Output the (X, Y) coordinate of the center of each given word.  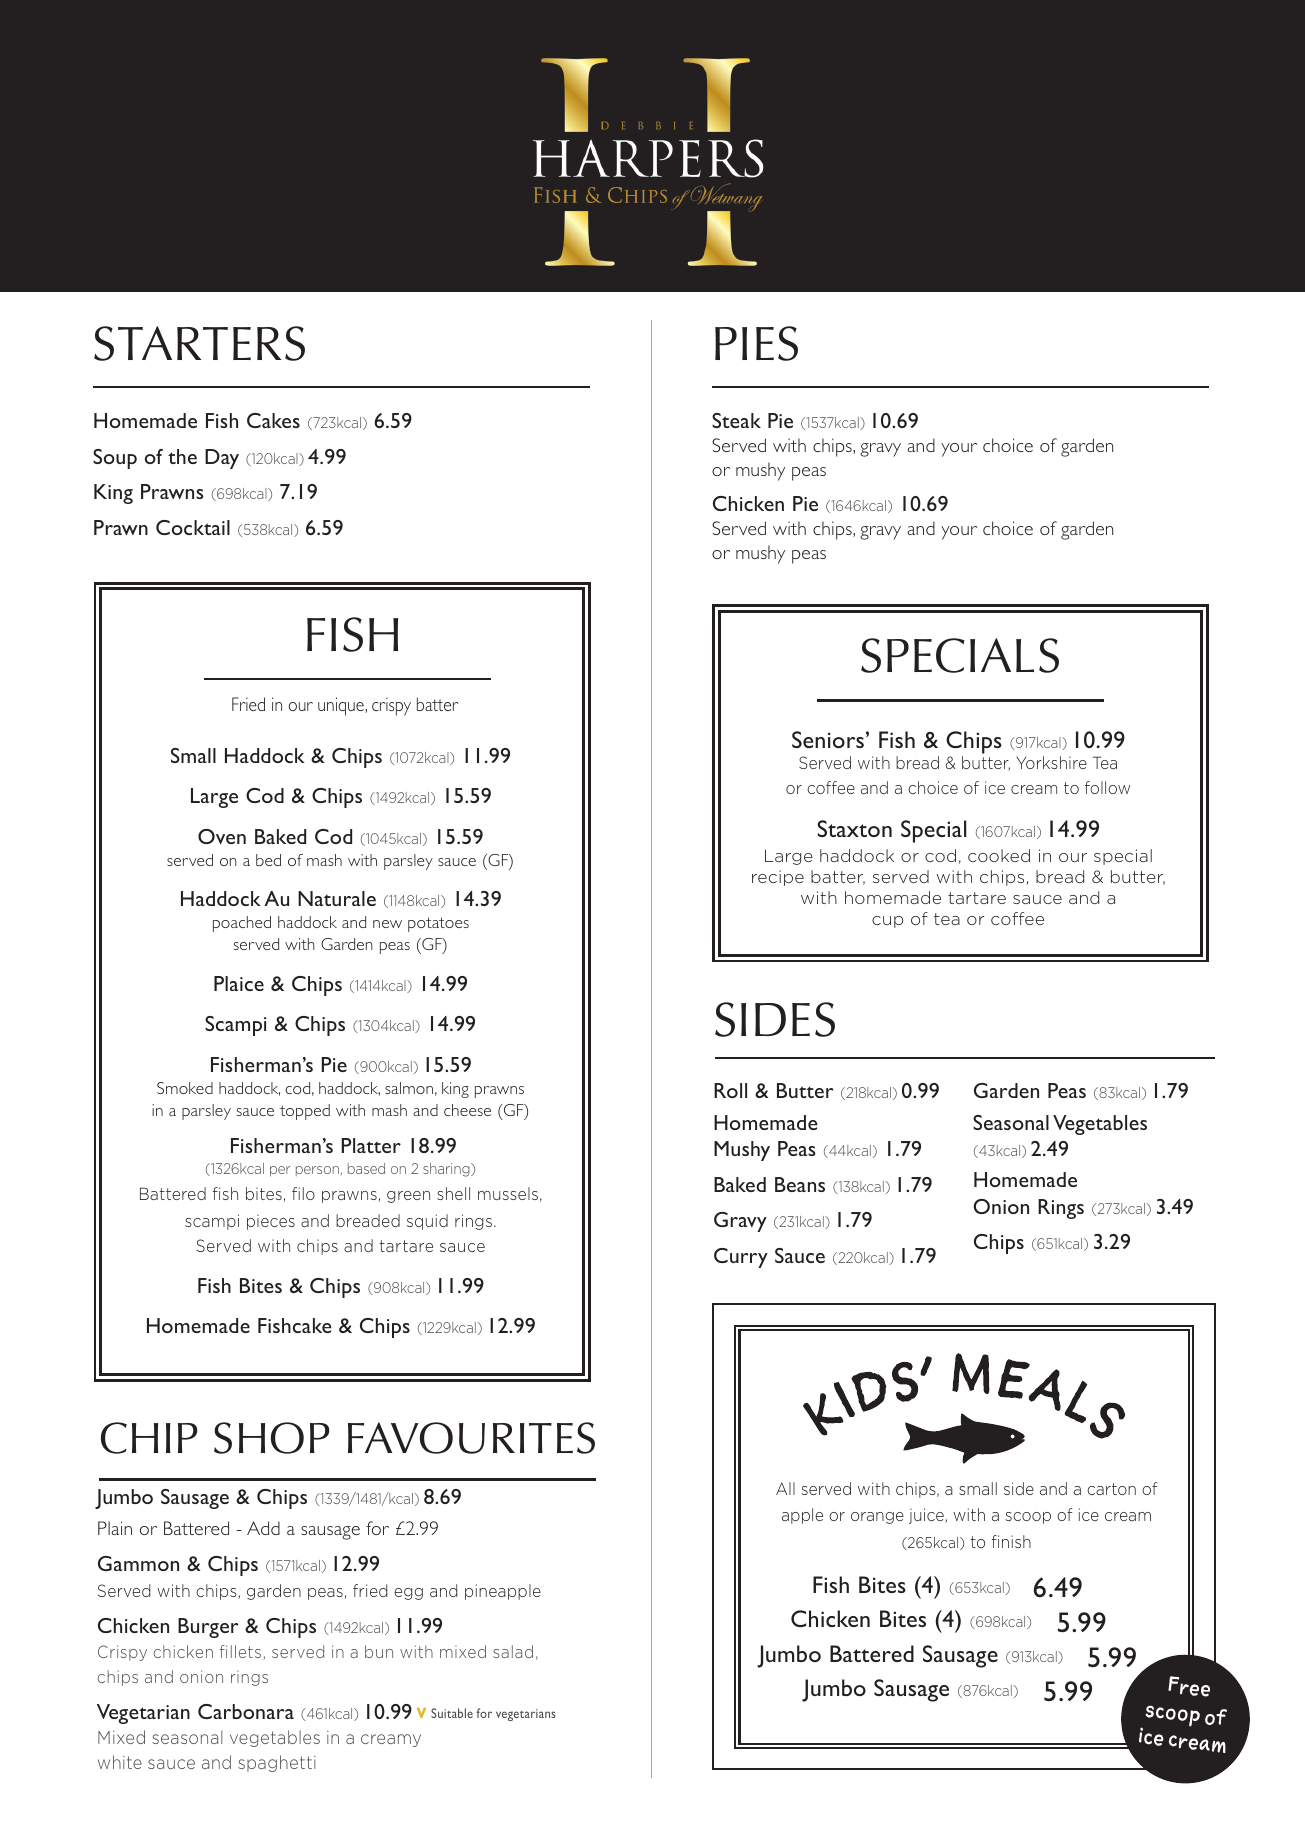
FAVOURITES (471, 1438)
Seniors (828, 739)
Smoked (185, 1088)
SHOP (271, 1438)
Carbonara (246, 1711)
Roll (730, 1090)
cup (887, 922)
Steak (736, 420)
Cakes (273, 420)
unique (342, 706)
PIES (756, 343)
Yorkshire (1051, 762)
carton (1111, 1489)
